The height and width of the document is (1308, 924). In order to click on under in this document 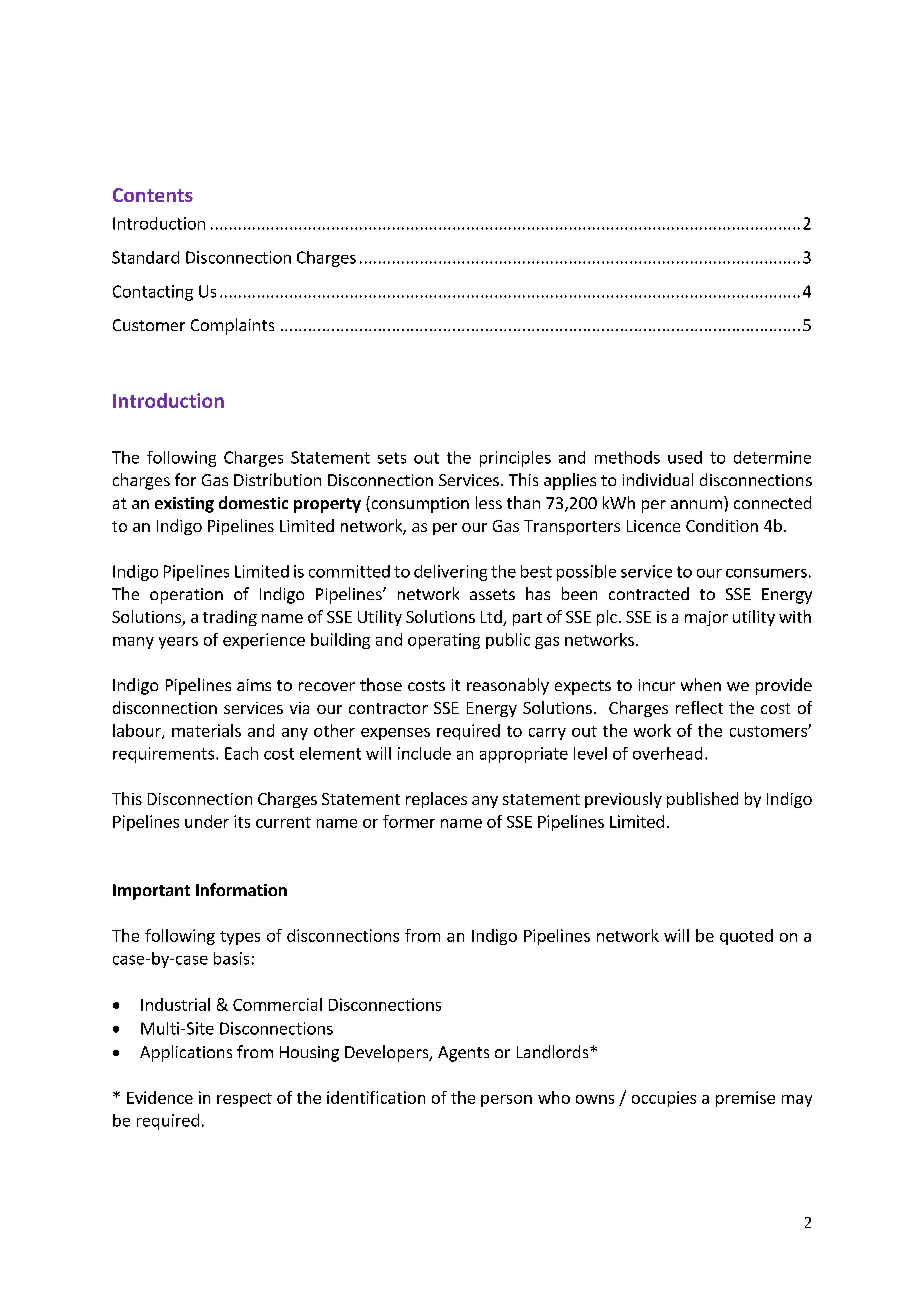, I will do `click(207, 821)`.
